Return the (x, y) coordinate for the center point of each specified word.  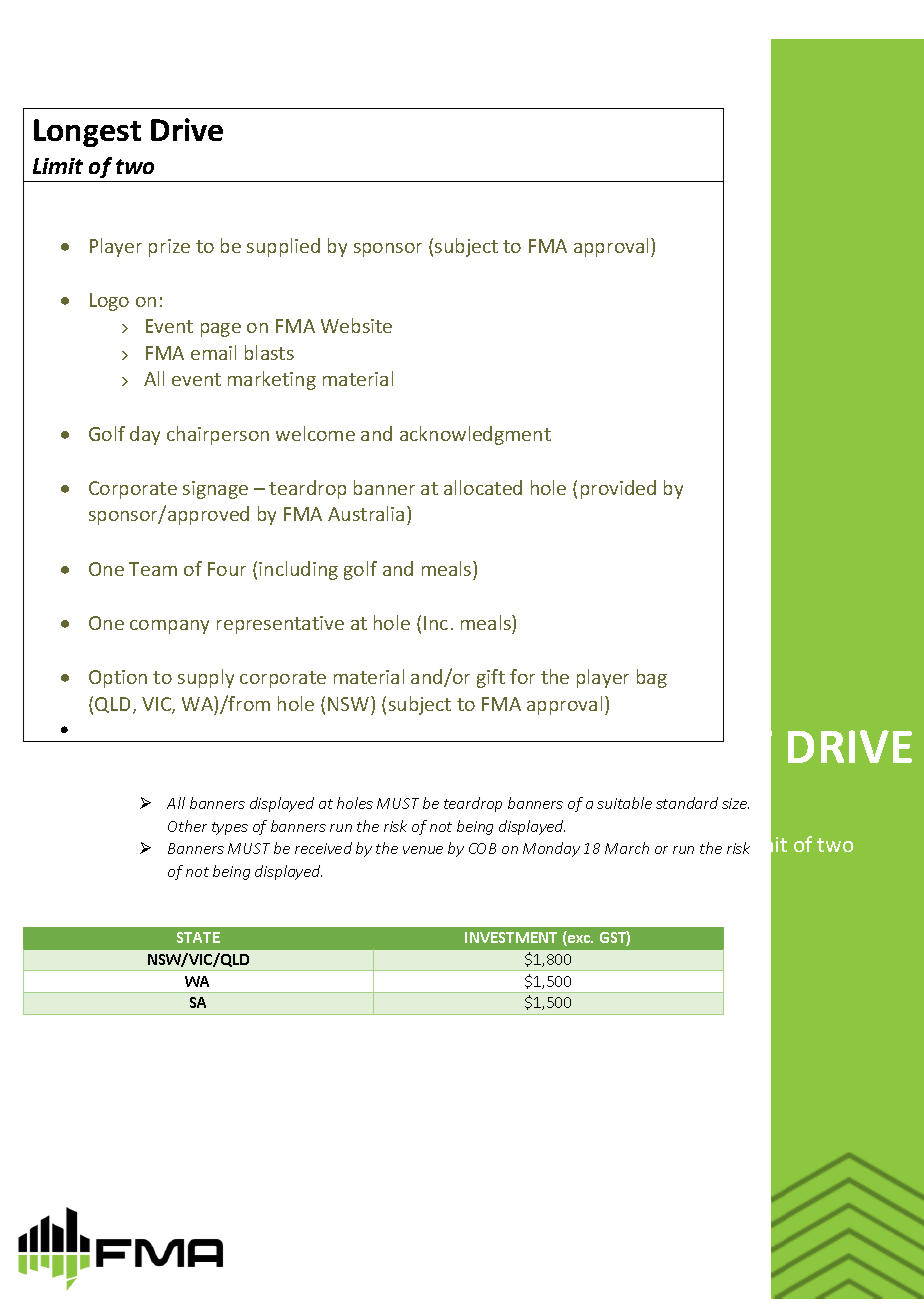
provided (618, 489)
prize (169, 248)
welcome (315, 433)
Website (356, 325)
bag (652, 678)
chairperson (218, 435)
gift (491, 678)
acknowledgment (475, 435)
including (298, 570)
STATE (198, 937)
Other (187, 826)
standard (687, 803)
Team (153, 569)
